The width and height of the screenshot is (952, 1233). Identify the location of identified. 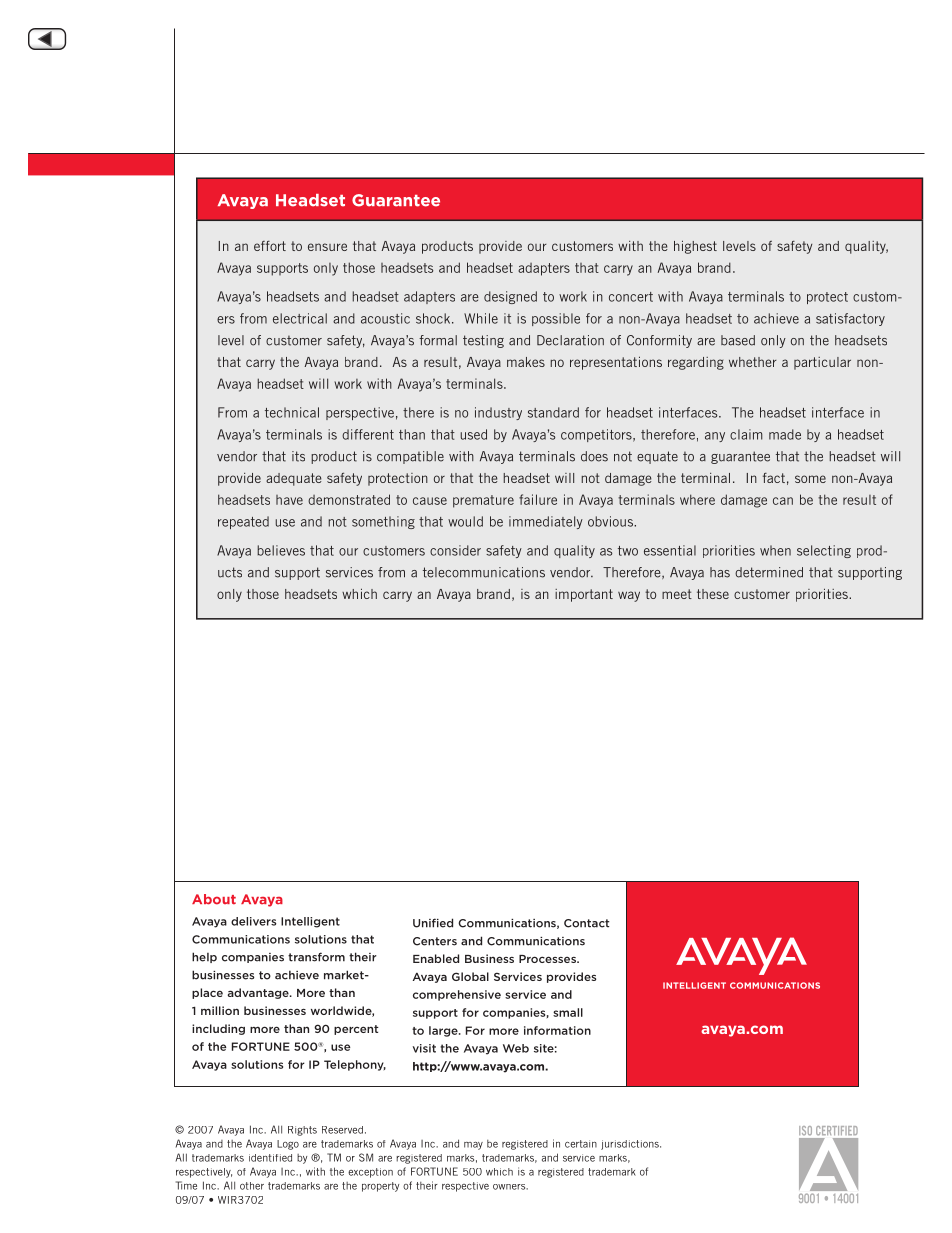
(270, 1158).
